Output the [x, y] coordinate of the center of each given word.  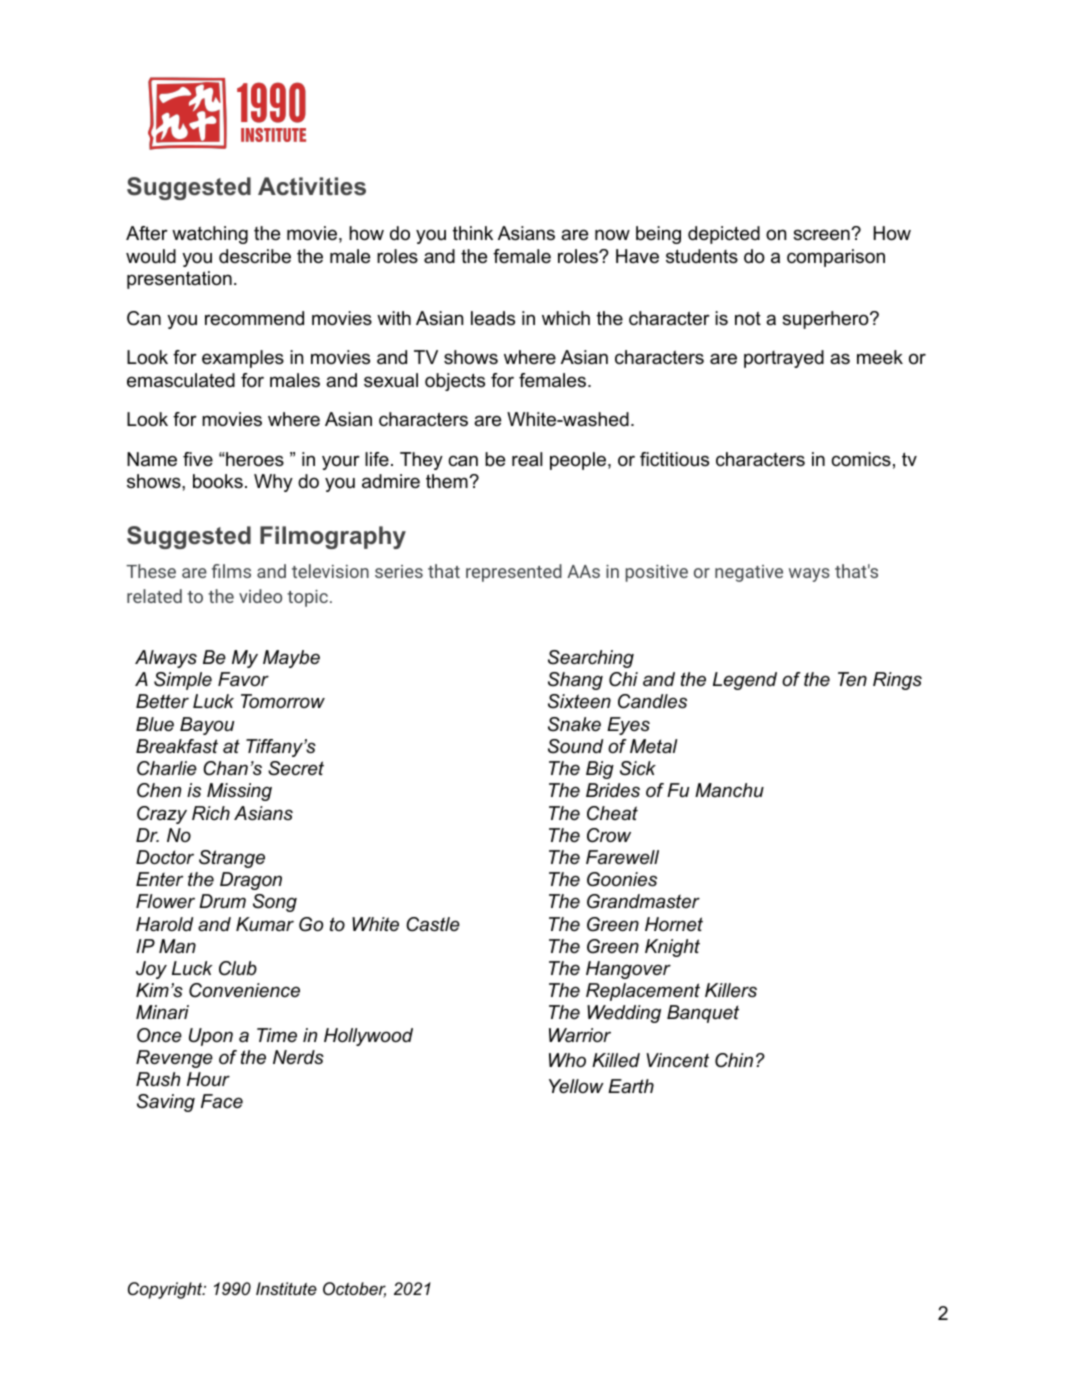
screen [822, 235]
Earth [631, 1086]
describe [255, 256]
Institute [286, 1289]
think [473, 233]
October [354, 1290]
